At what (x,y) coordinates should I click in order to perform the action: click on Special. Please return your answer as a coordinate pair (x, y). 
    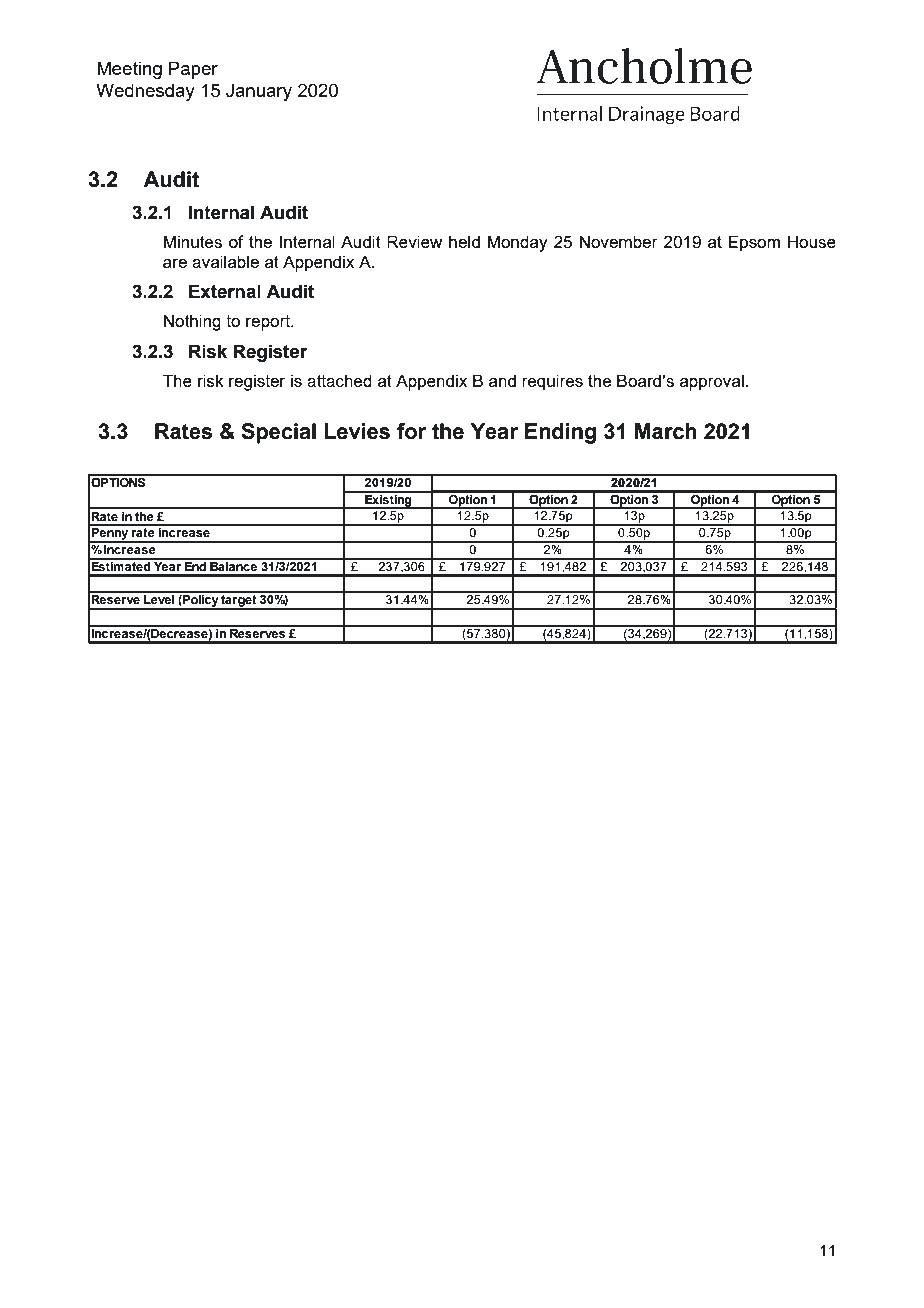
    Looking at the image, I should click on (278, 433).
